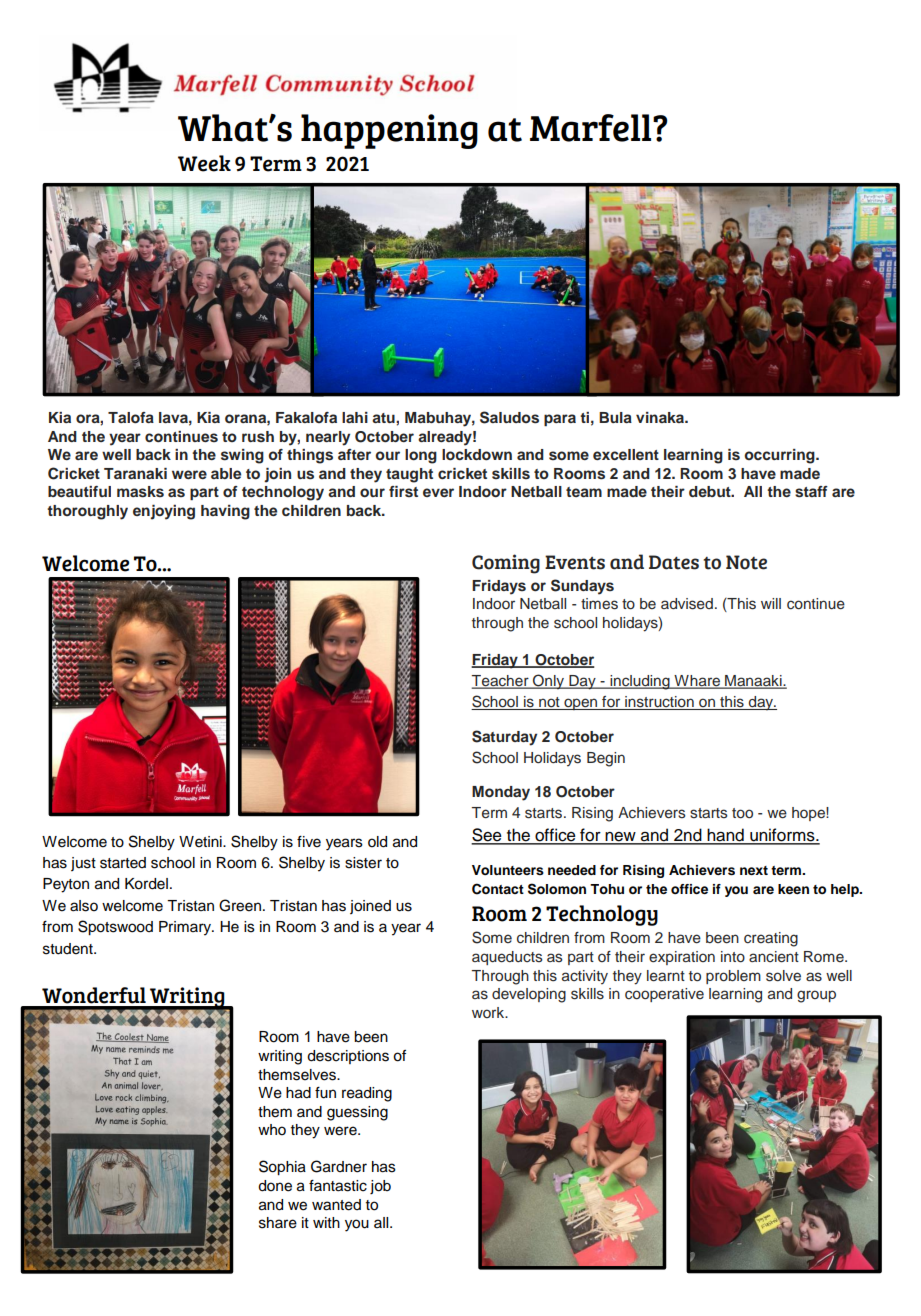 The width and height of the screenshot is (921, 1316). Describe the element at coordinates (389, 131) in the screenshot. I see `happening` at that location.
